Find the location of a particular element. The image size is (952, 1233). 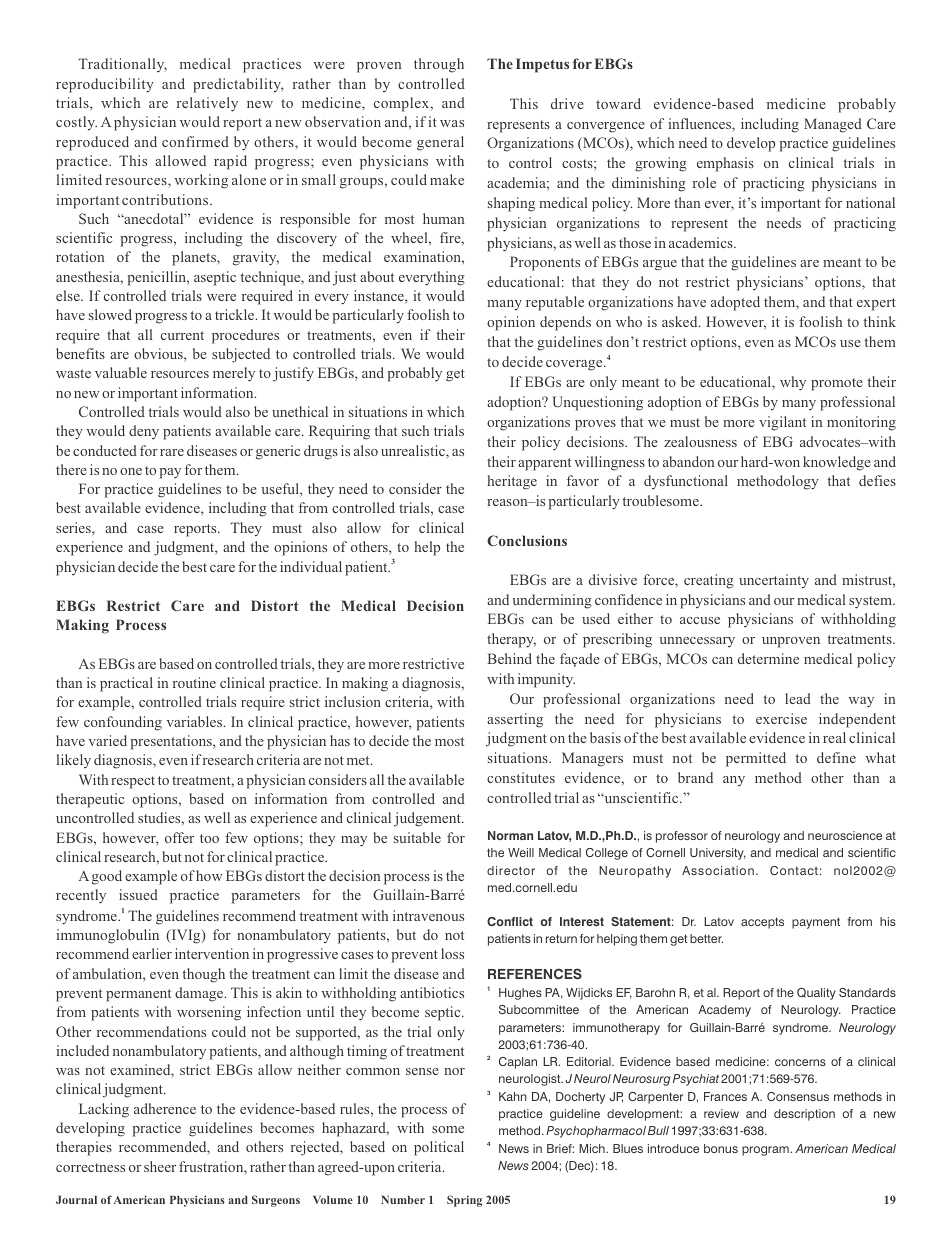

Behind is located at coordinates (510, 658).
